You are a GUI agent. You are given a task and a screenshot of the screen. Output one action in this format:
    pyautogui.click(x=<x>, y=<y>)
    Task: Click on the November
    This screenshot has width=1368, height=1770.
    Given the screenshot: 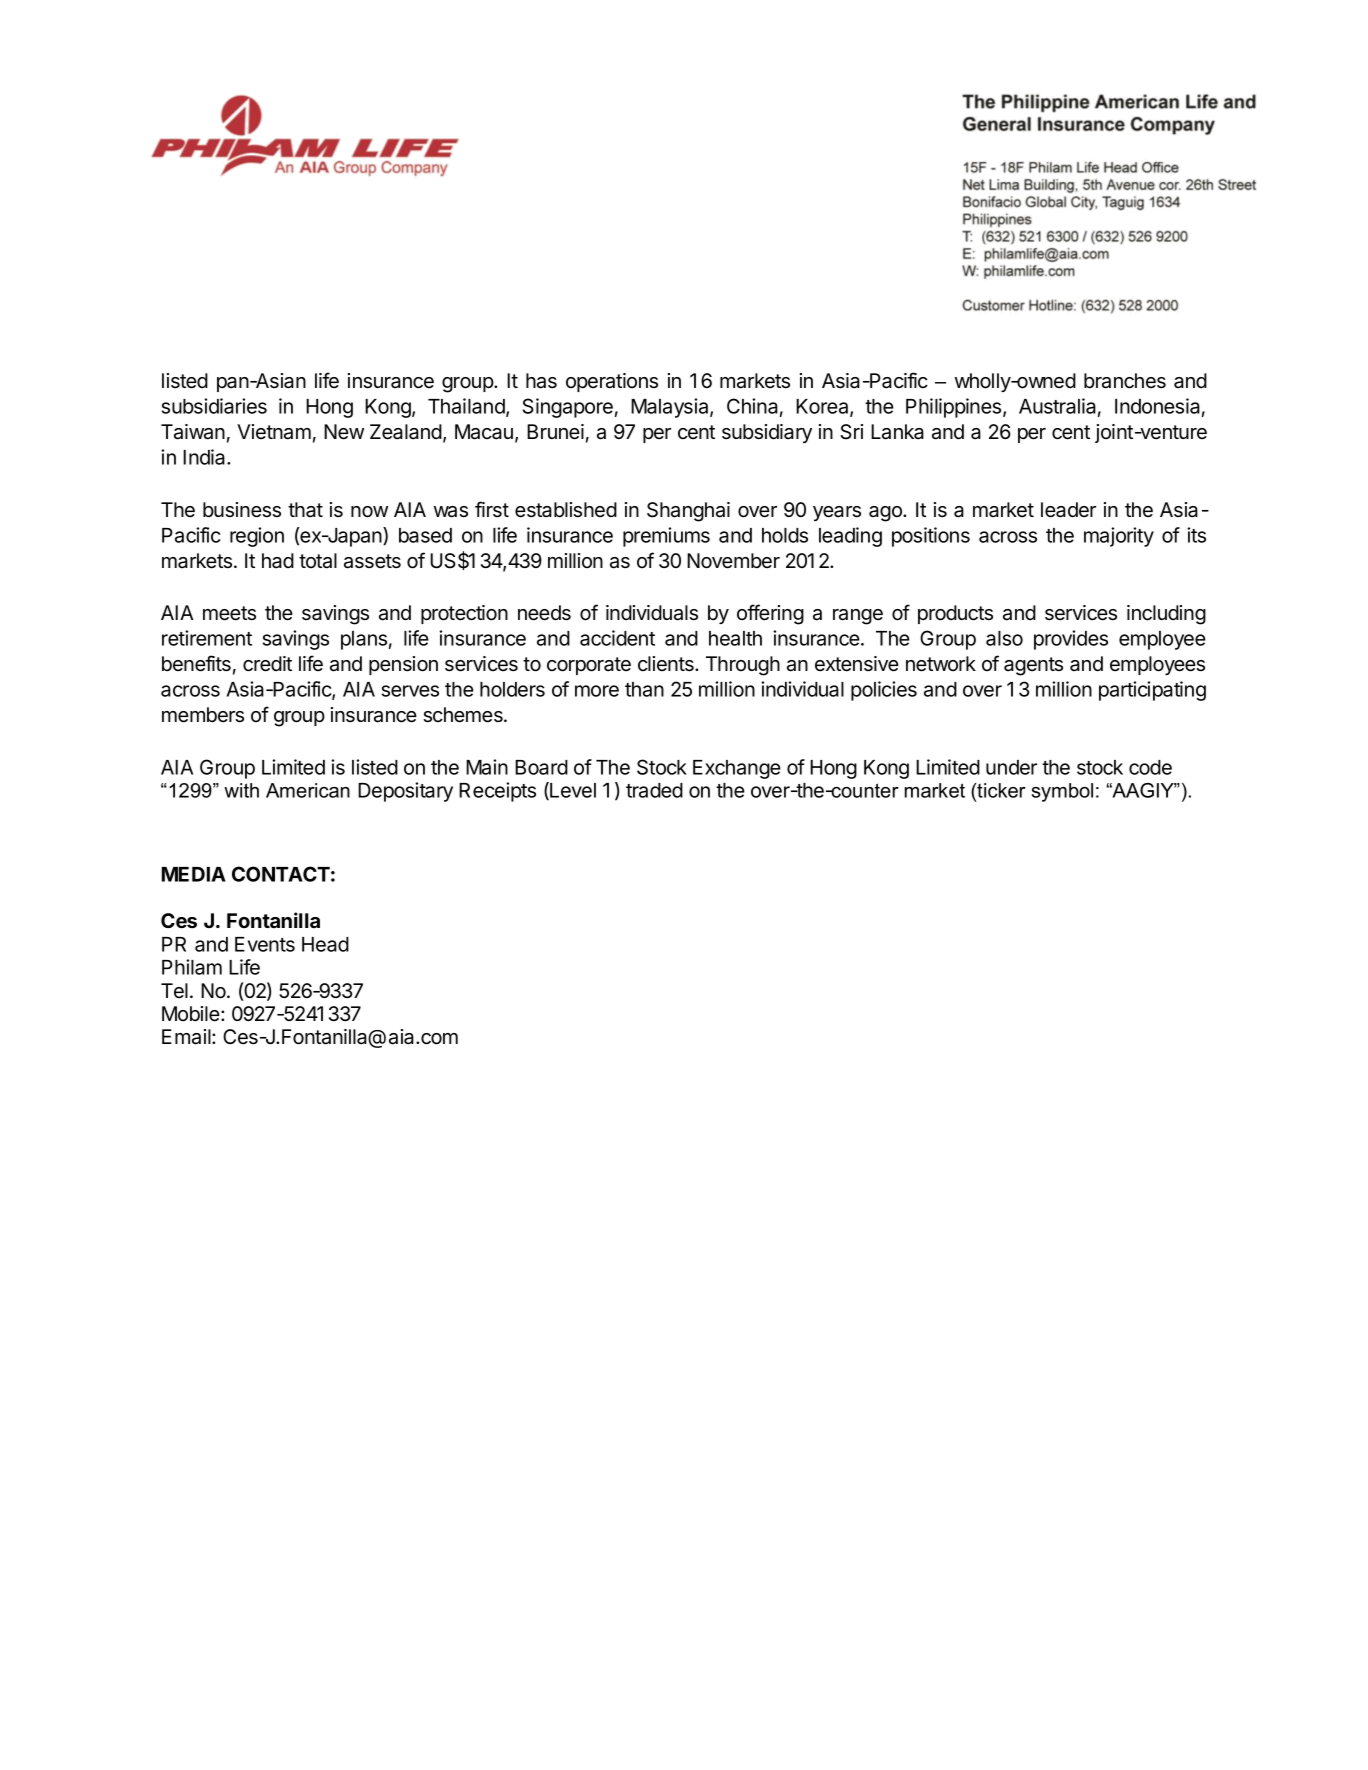 What is the action you would take?
    pyautogui.click(x=733, y=561)
